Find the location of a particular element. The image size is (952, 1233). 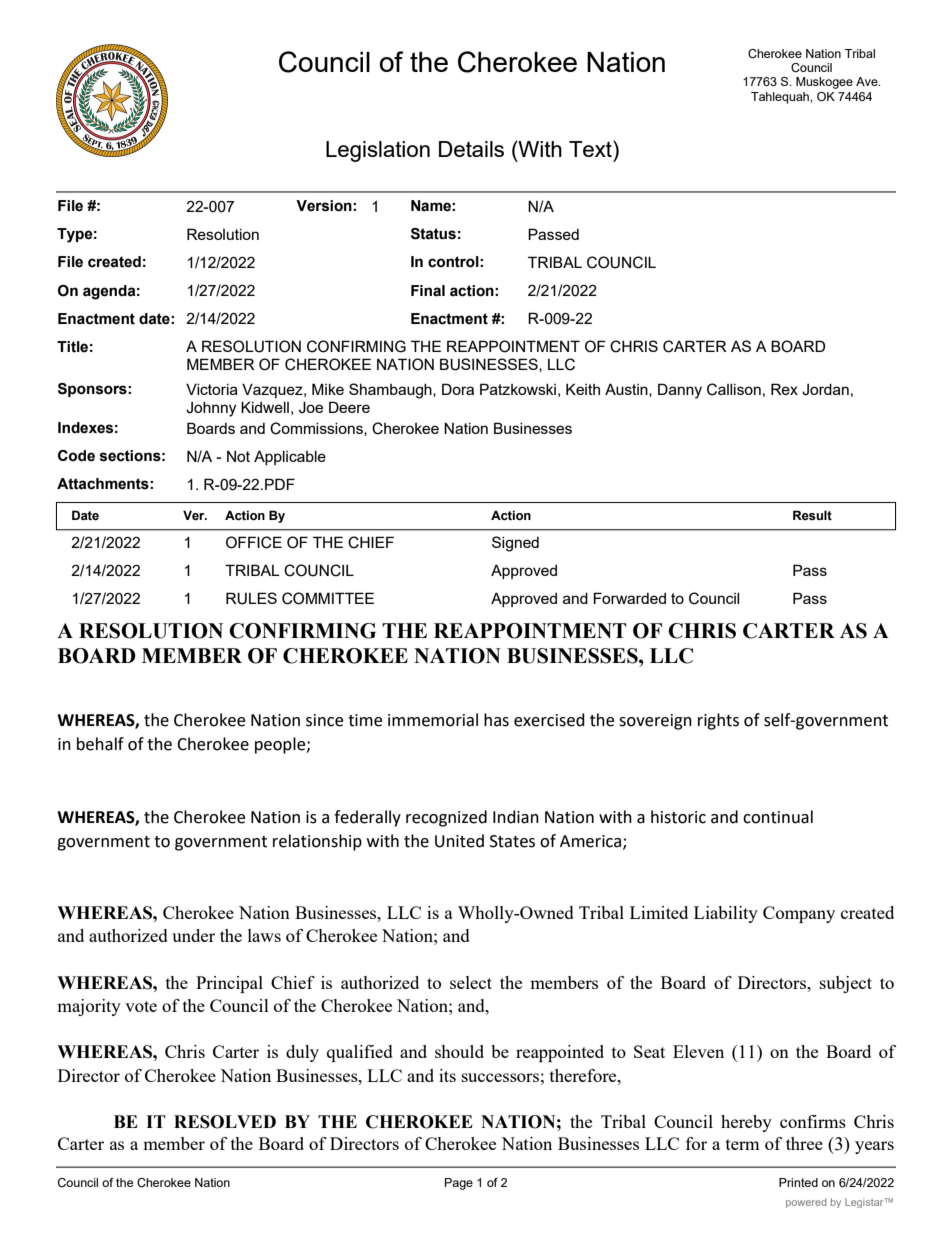

Dora is located at coordinates (458, 389).
